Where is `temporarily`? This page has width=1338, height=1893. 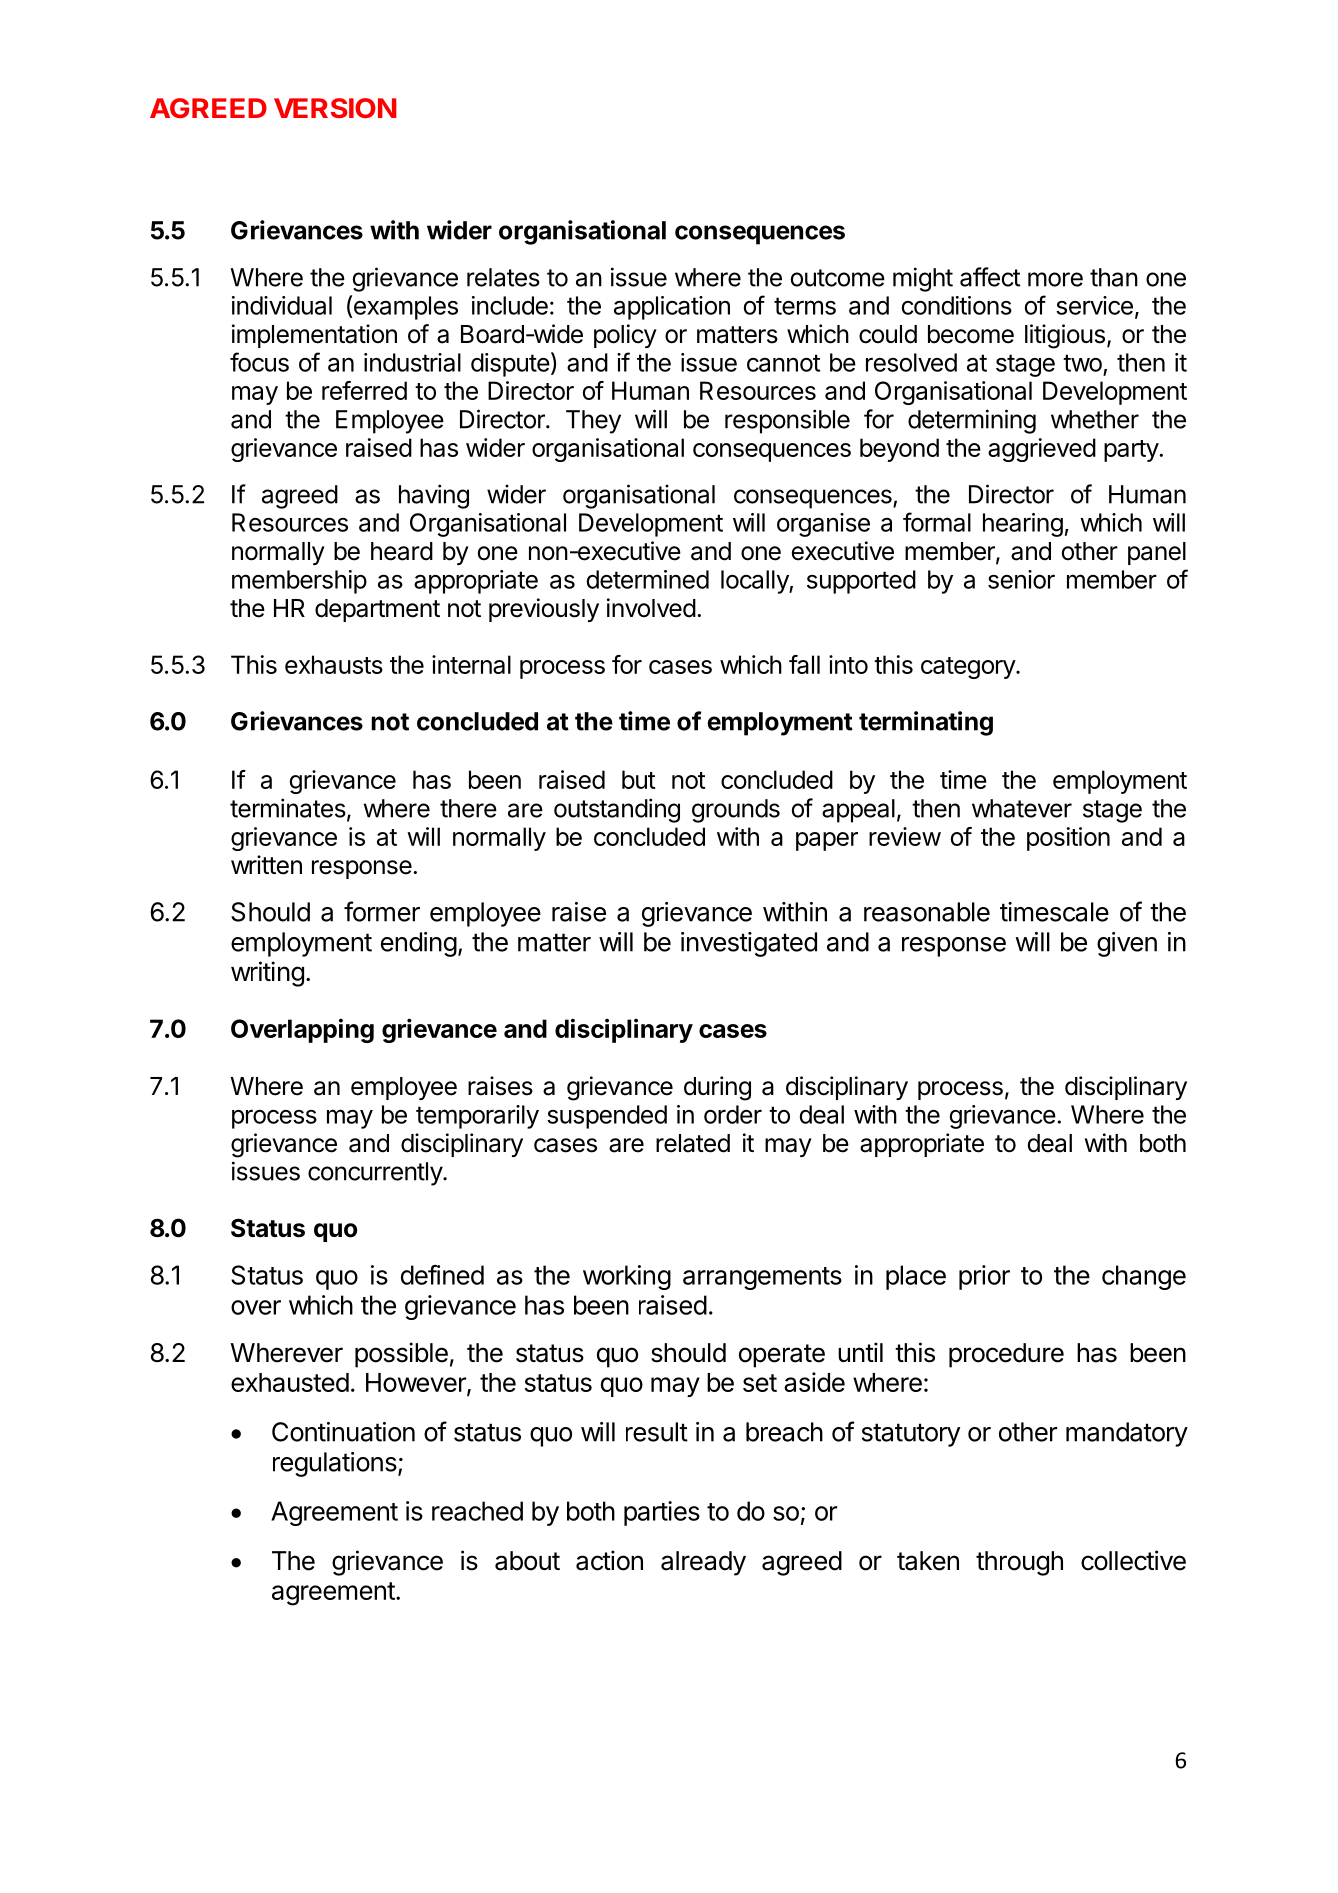
temporarily is located at coordinates (477, 1117).
